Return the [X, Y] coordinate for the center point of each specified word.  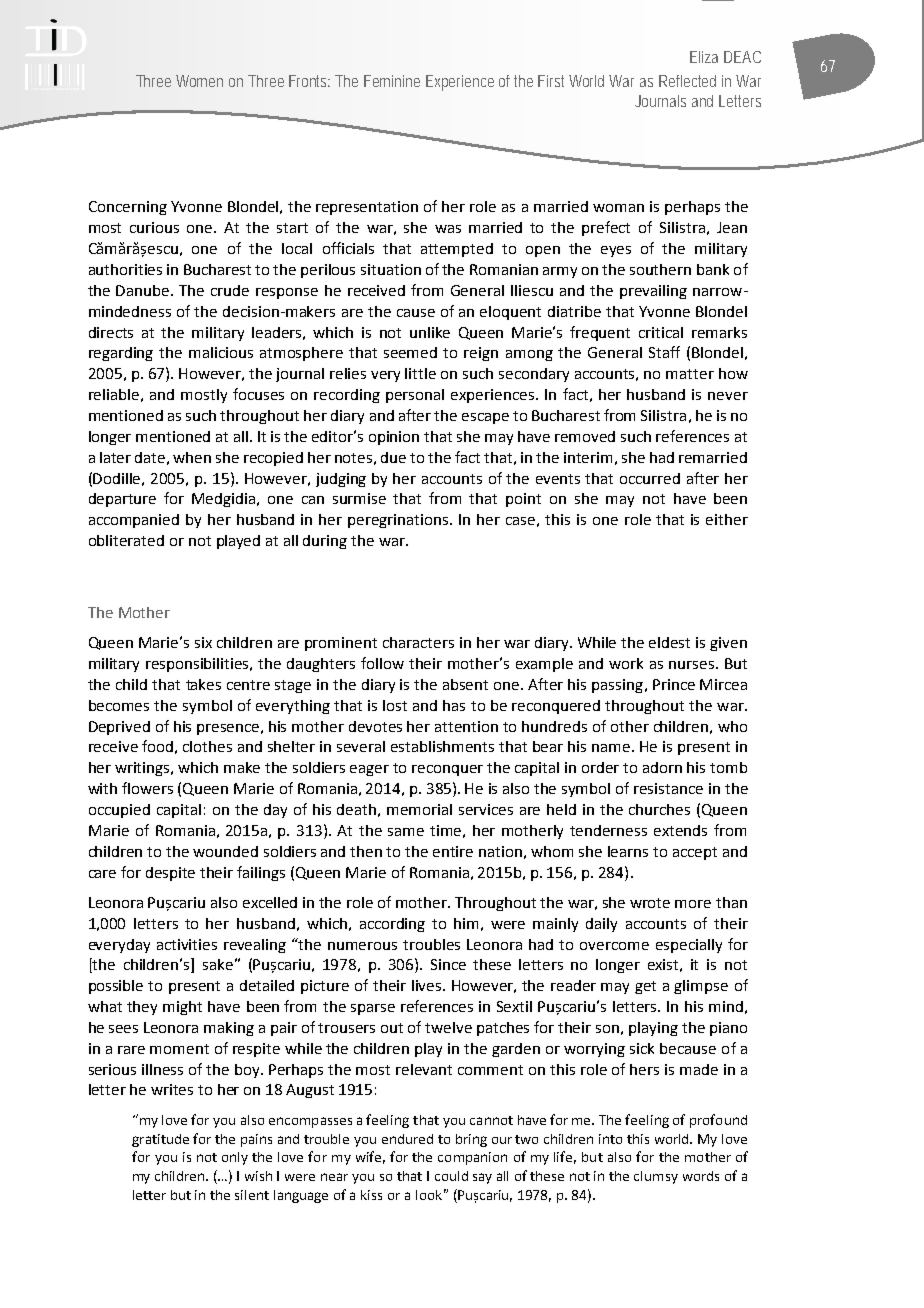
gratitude [160, 1140]
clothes [207, 746]
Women [199, 81]
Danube [144, 290]
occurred [650, 478]
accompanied [134, 521]
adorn [662, 767]
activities [187, 944]
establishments [442, 746]
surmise [359, 498]
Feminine [392, 81]
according [392, 925]
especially [689, 946]
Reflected [687, 81]
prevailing [653, 292]
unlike [430, 332]
